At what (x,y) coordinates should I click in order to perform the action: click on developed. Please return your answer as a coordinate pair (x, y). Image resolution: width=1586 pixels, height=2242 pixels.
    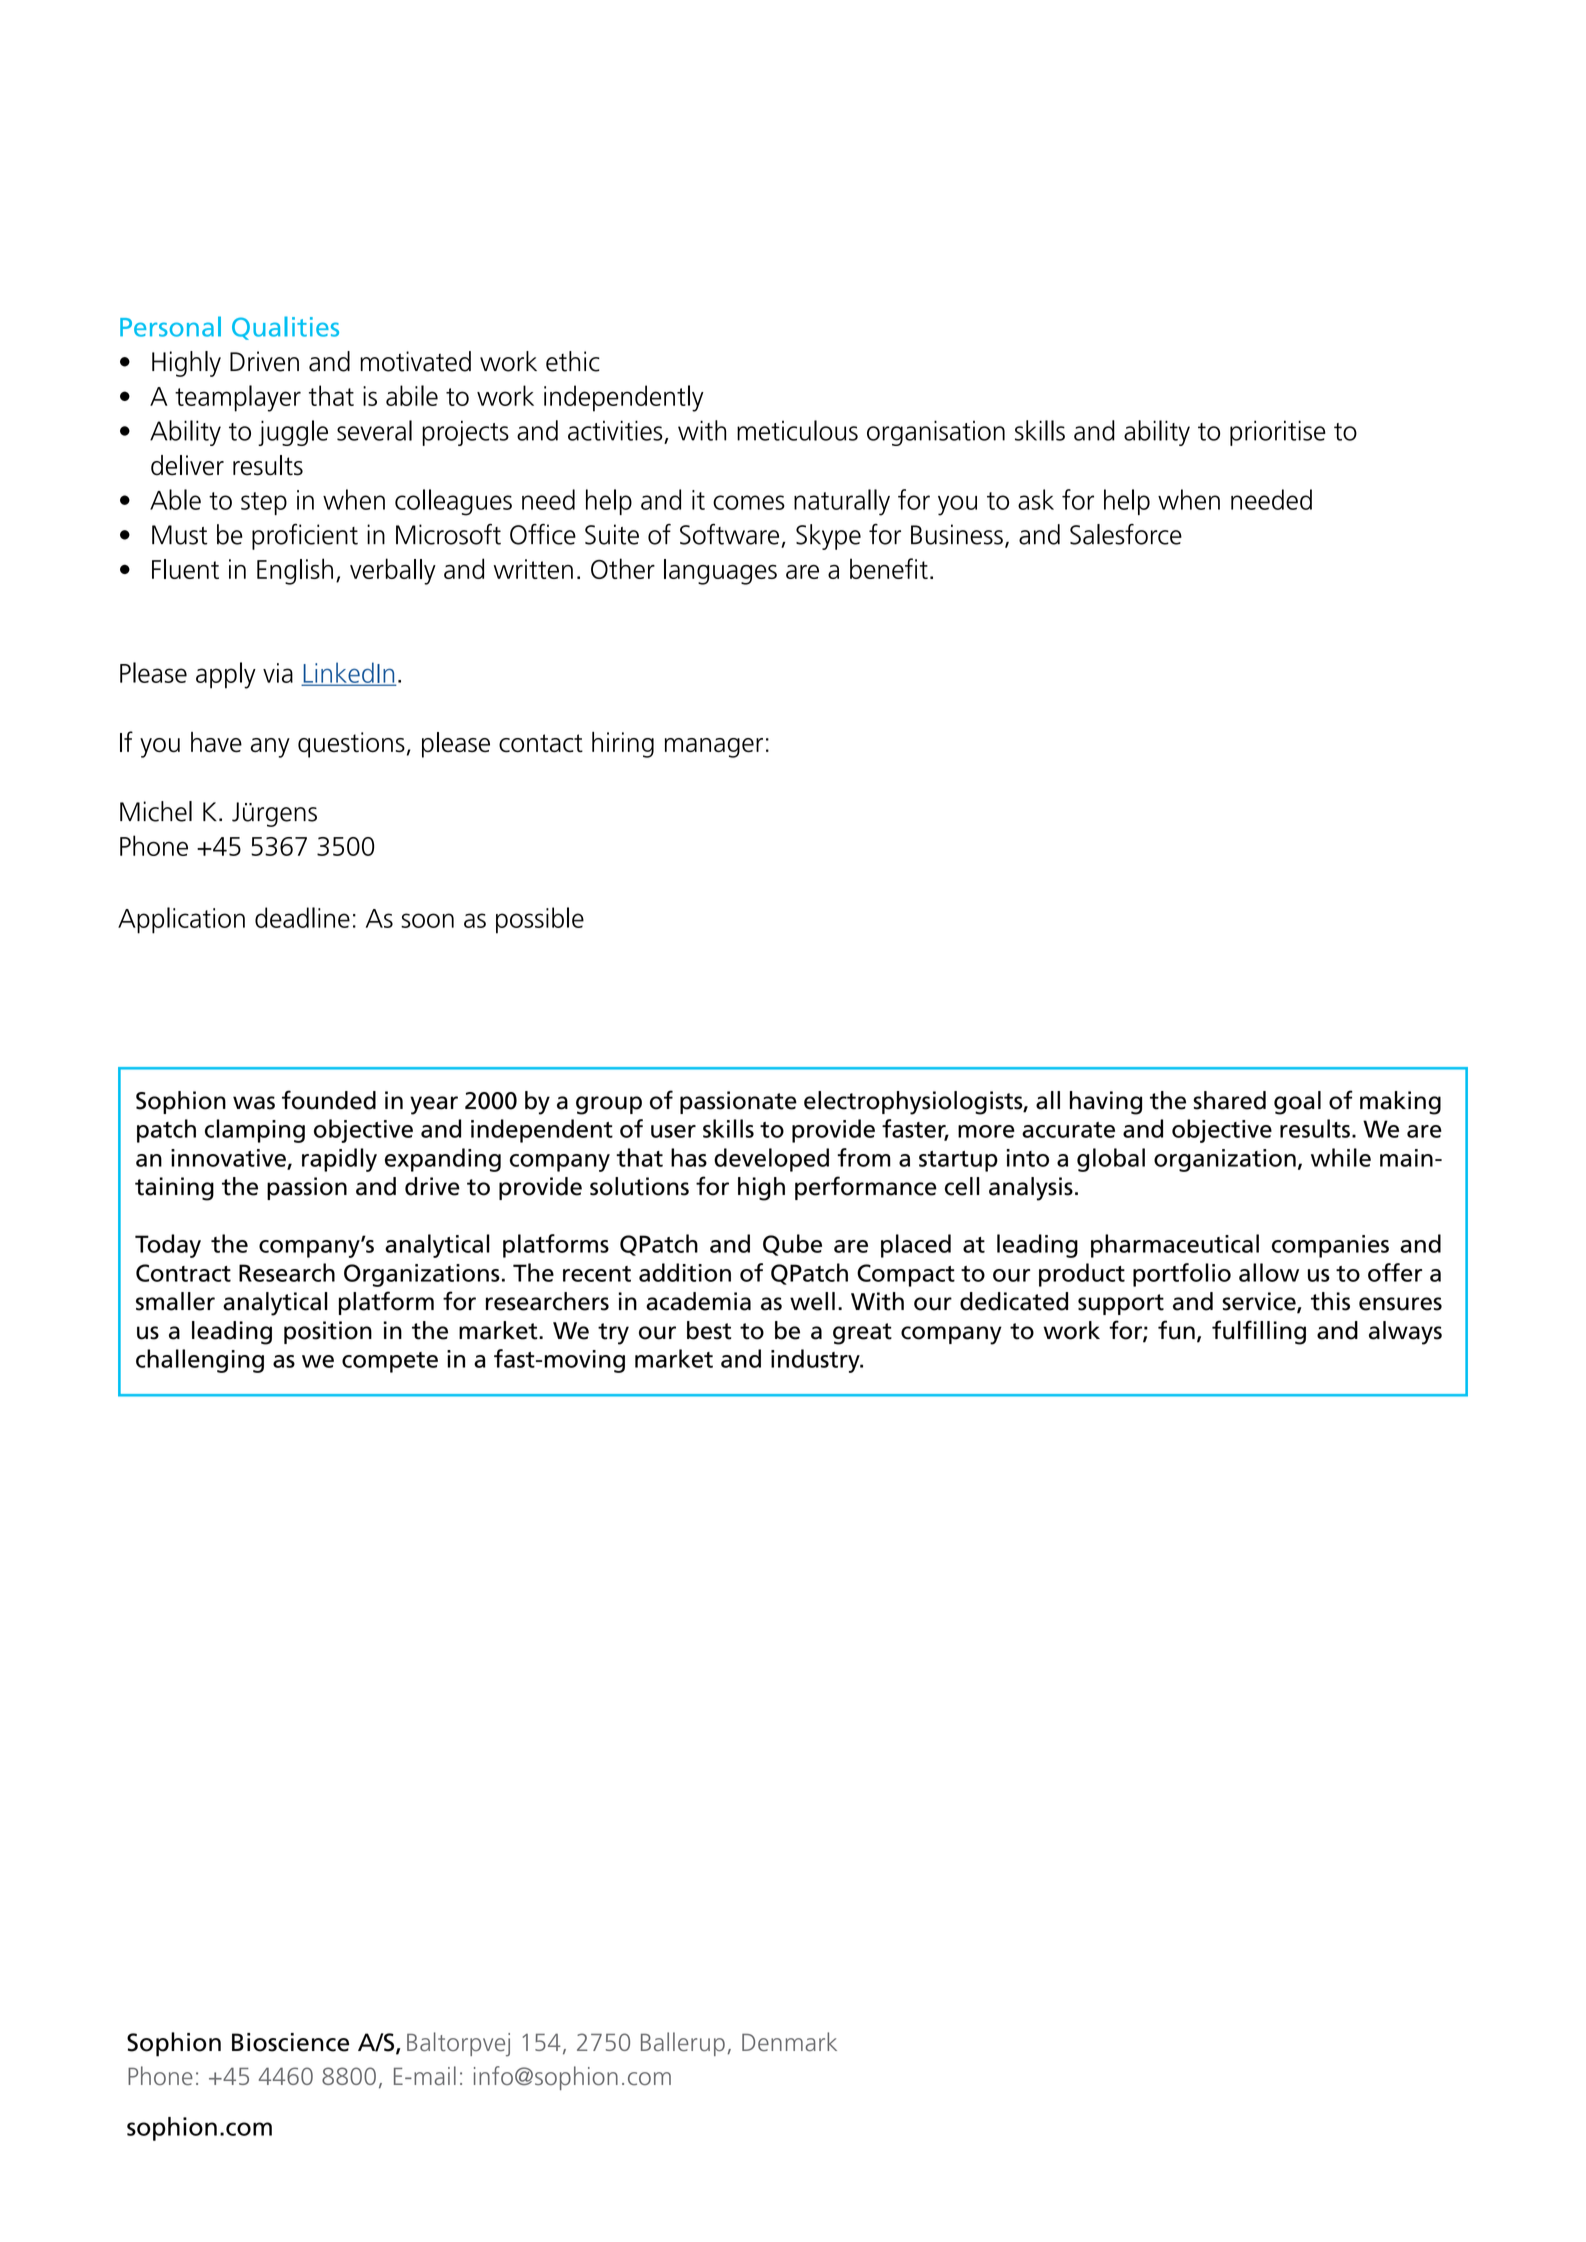
    Looking at the image, I should click on (771, 1160).
